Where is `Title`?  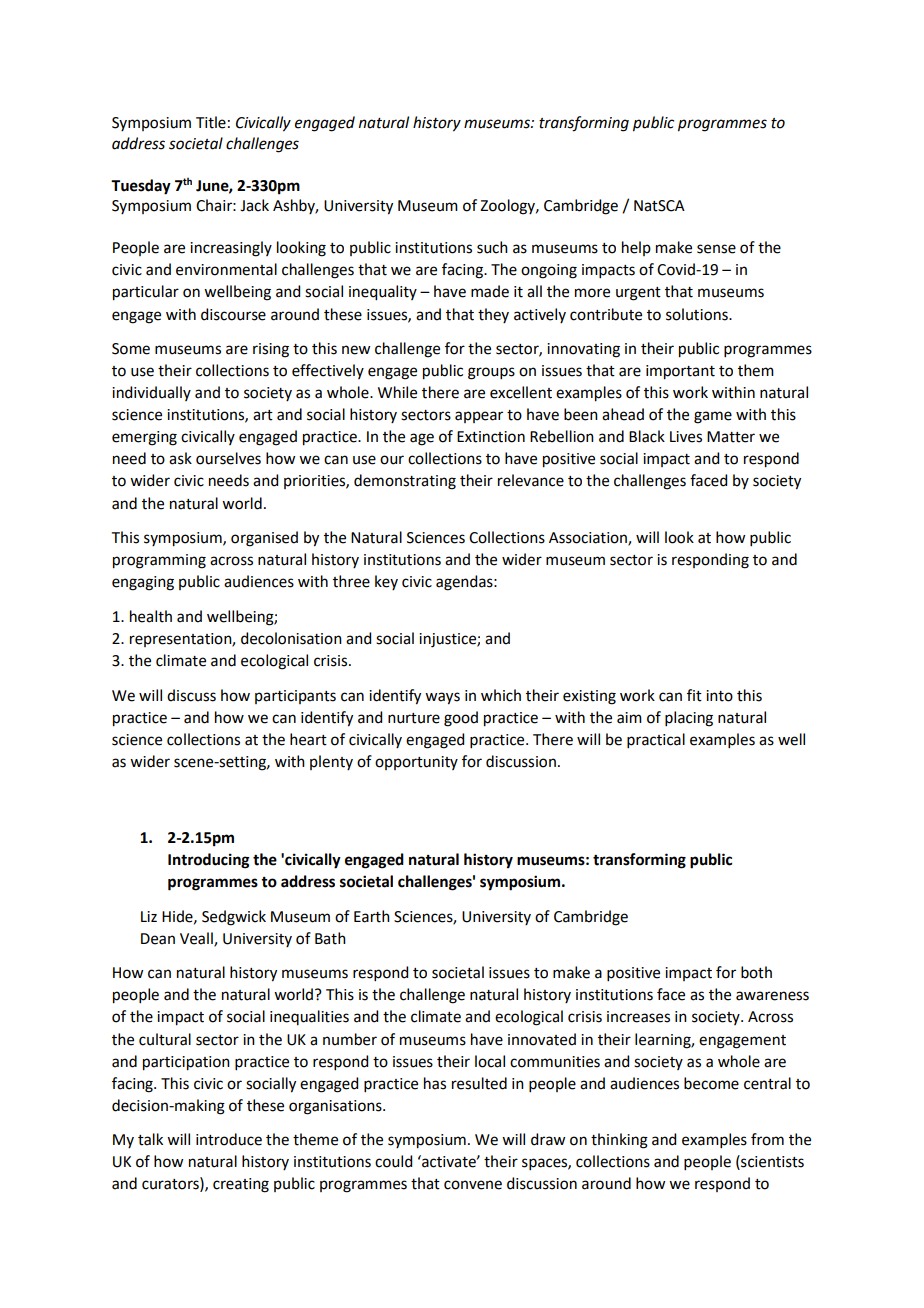
Title is located at coordinates (211, 122).
